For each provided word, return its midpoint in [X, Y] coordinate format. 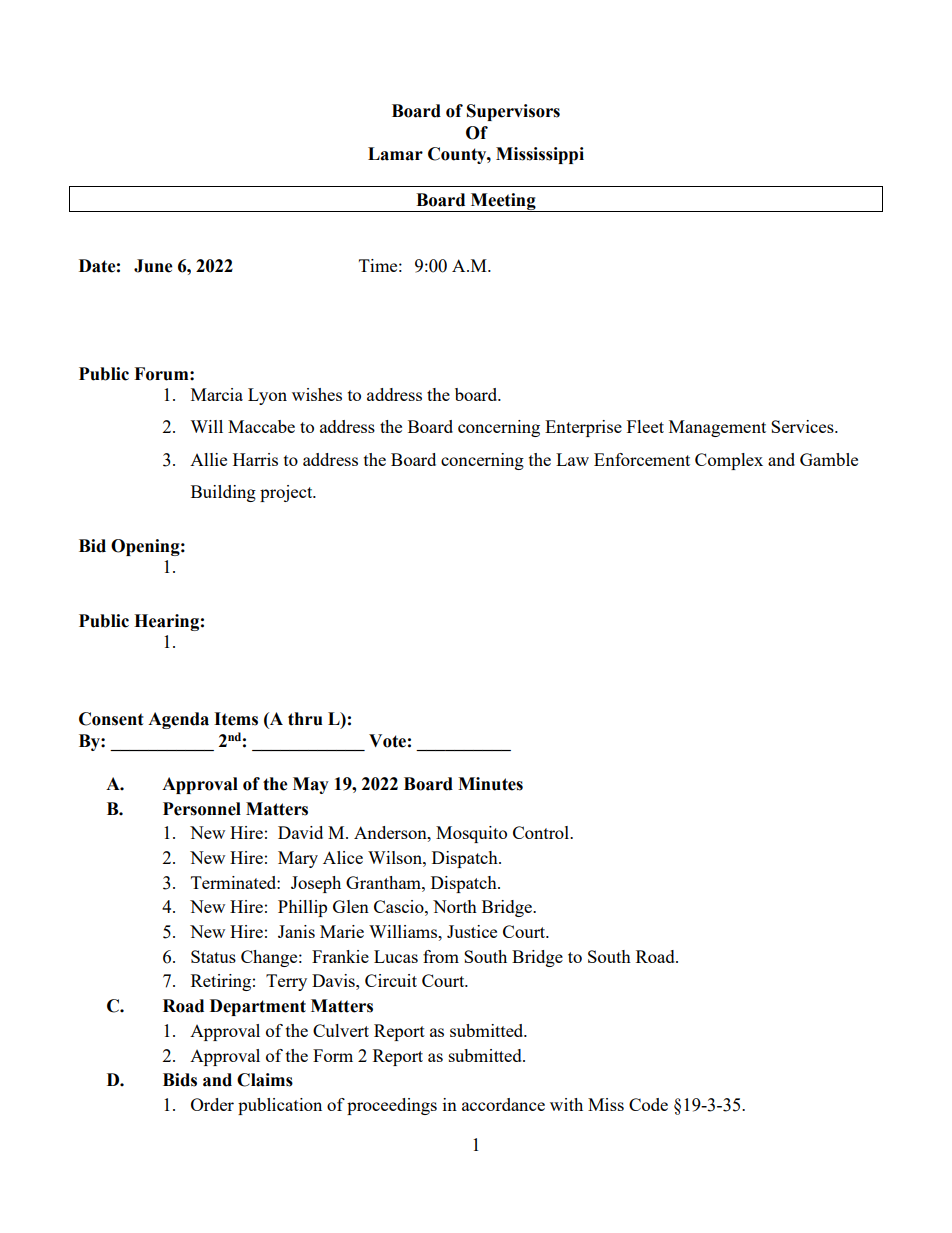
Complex [729, 461]
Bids [180, 1080]
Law [572, 459]
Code [648, 1104]
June [153, 266]
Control [542, 832]
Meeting [503, 202]
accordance [503, 1104]
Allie [208, 459]
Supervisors [513, 112]
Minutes [490, 784]
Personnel [202, 809]
